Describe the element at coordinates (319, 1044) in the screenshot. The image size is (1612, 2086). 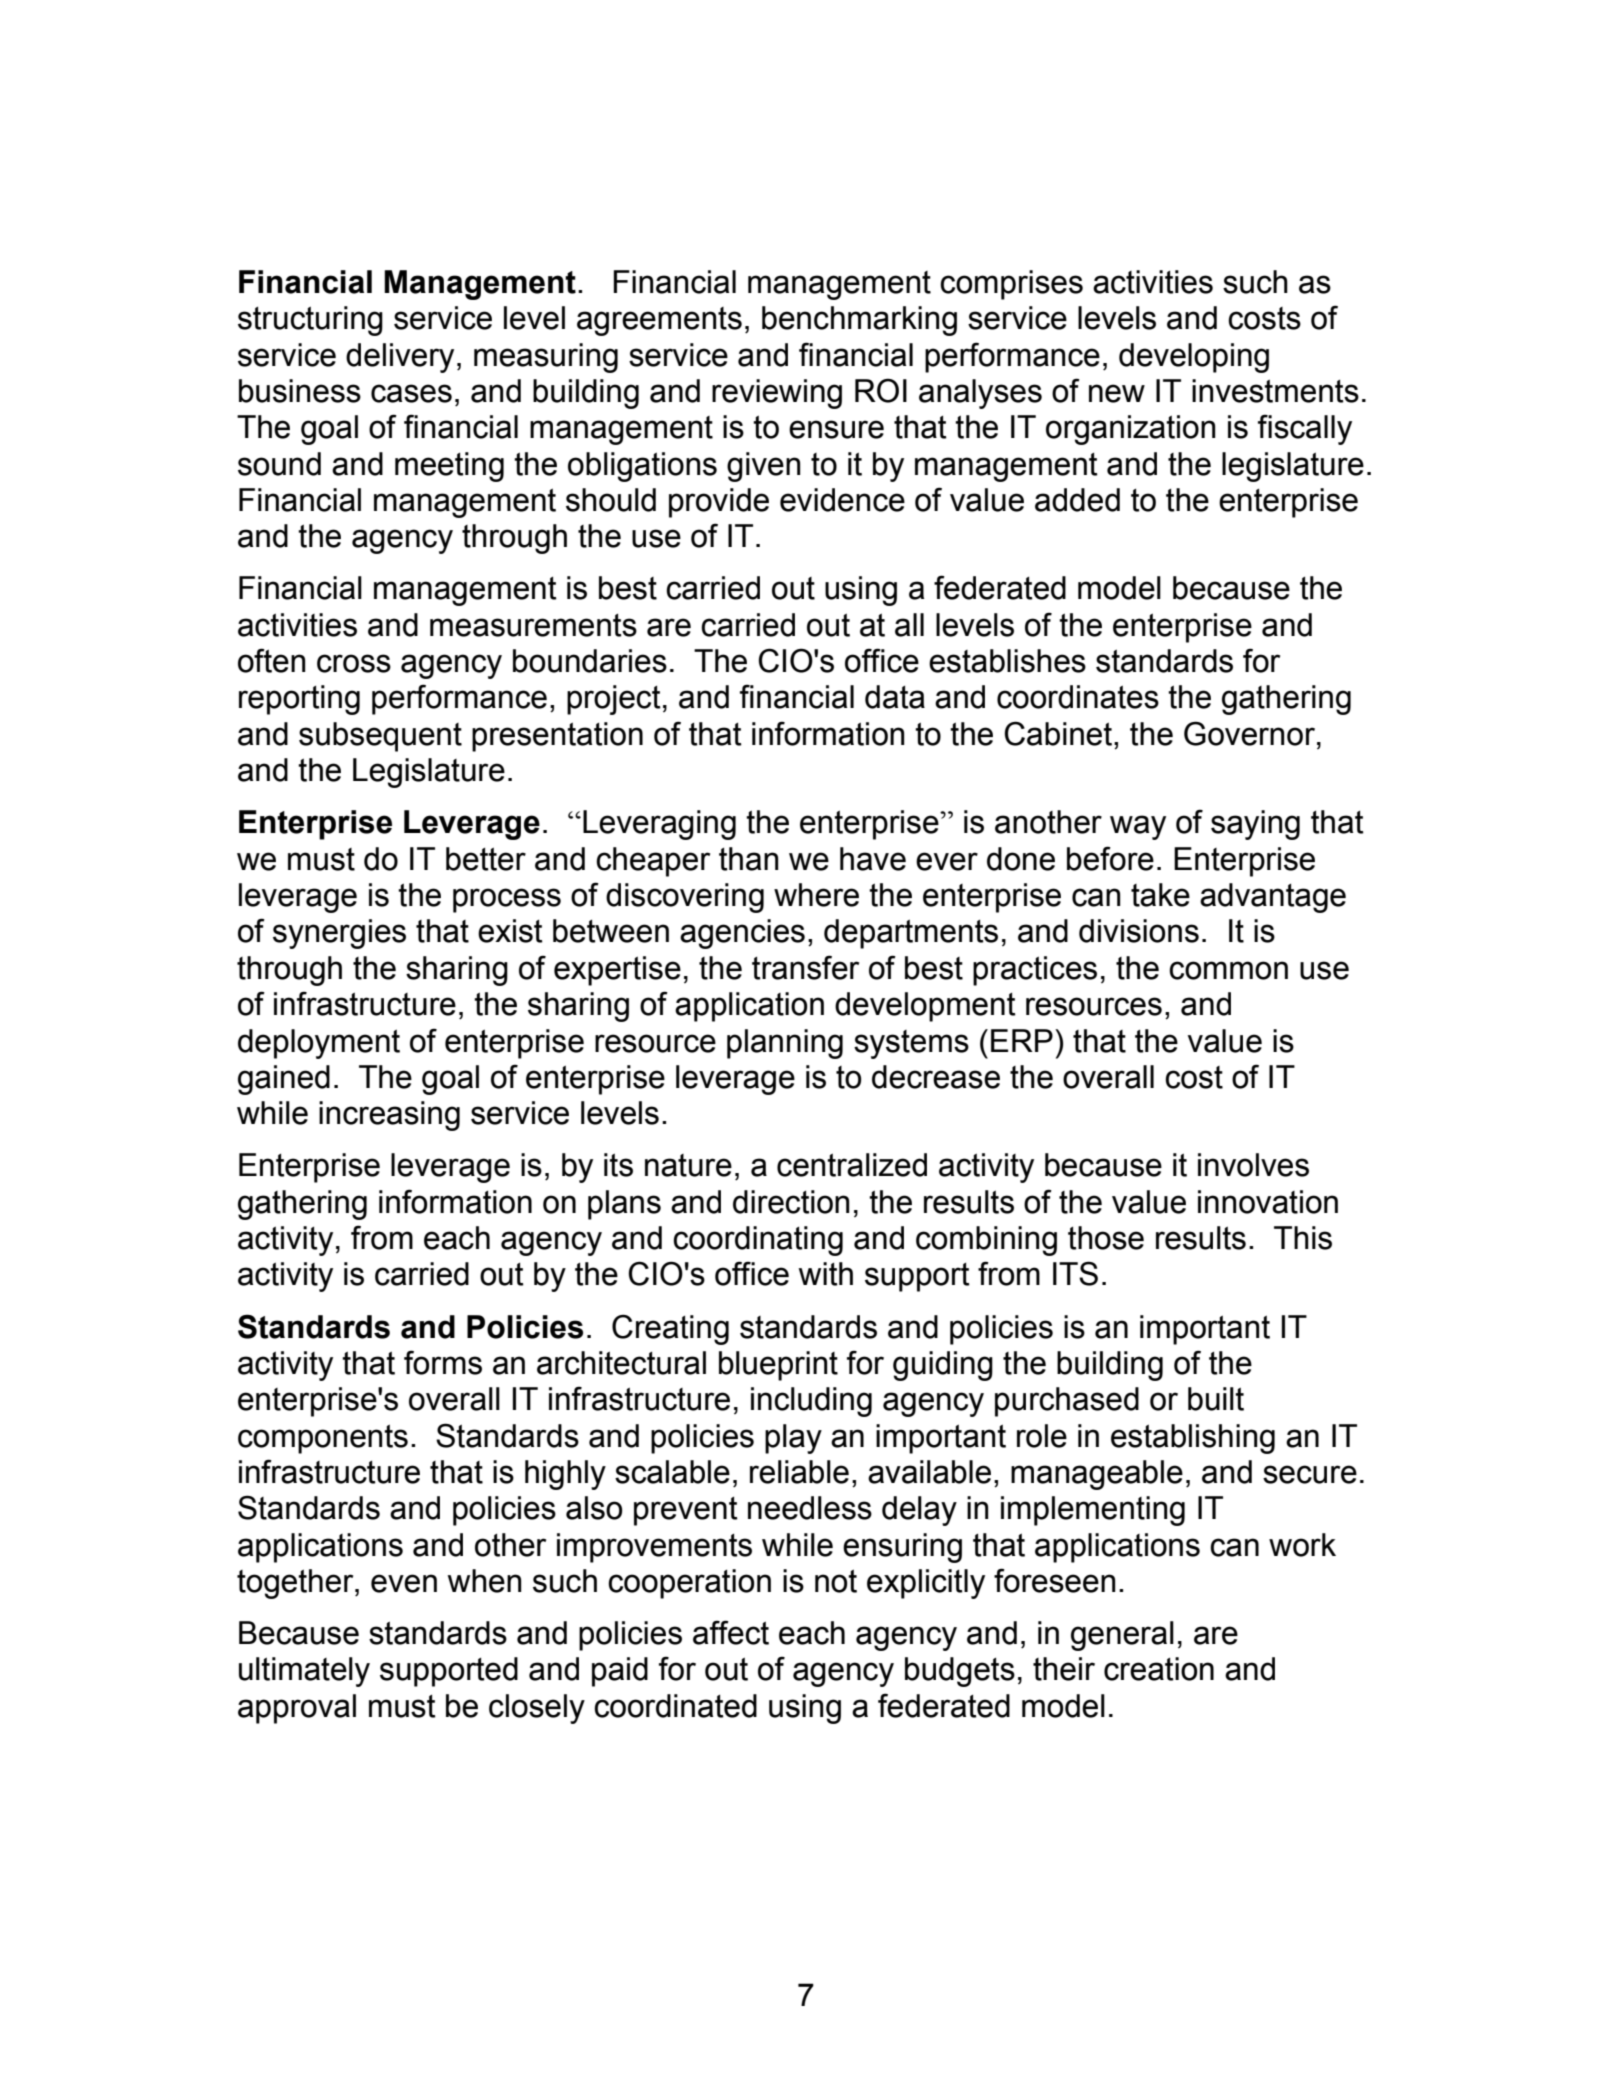
I see `deployment` at that location.
